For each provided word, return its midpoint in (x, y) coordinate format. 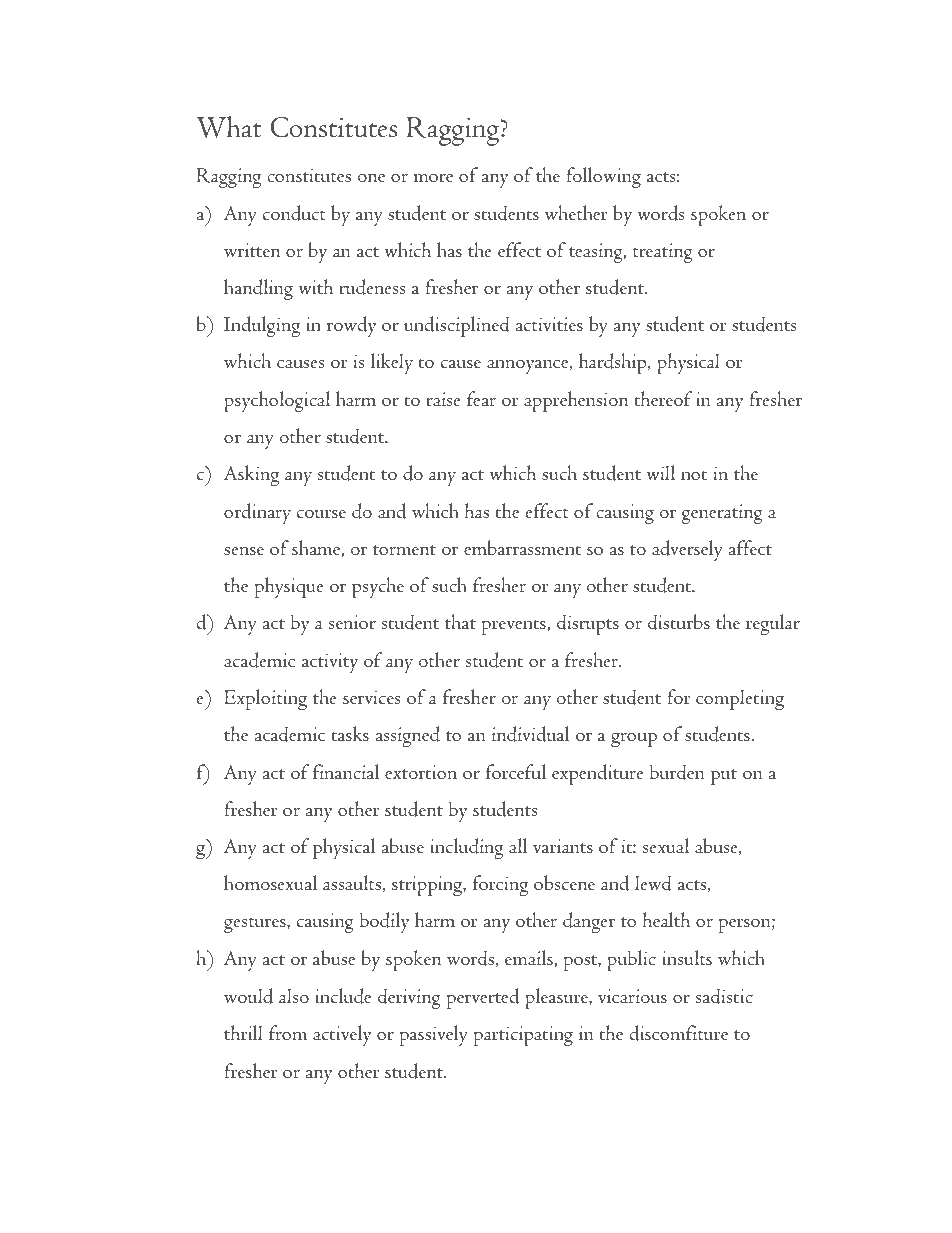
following (603, 177)
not (694, 475)
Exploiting (265, 699)
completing (740, 699)
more (433, 177)
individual (531, 734)
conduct (294, 213)
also (294, 996)
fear (481, 399)
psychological (277, 401)
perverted (483, 998)
